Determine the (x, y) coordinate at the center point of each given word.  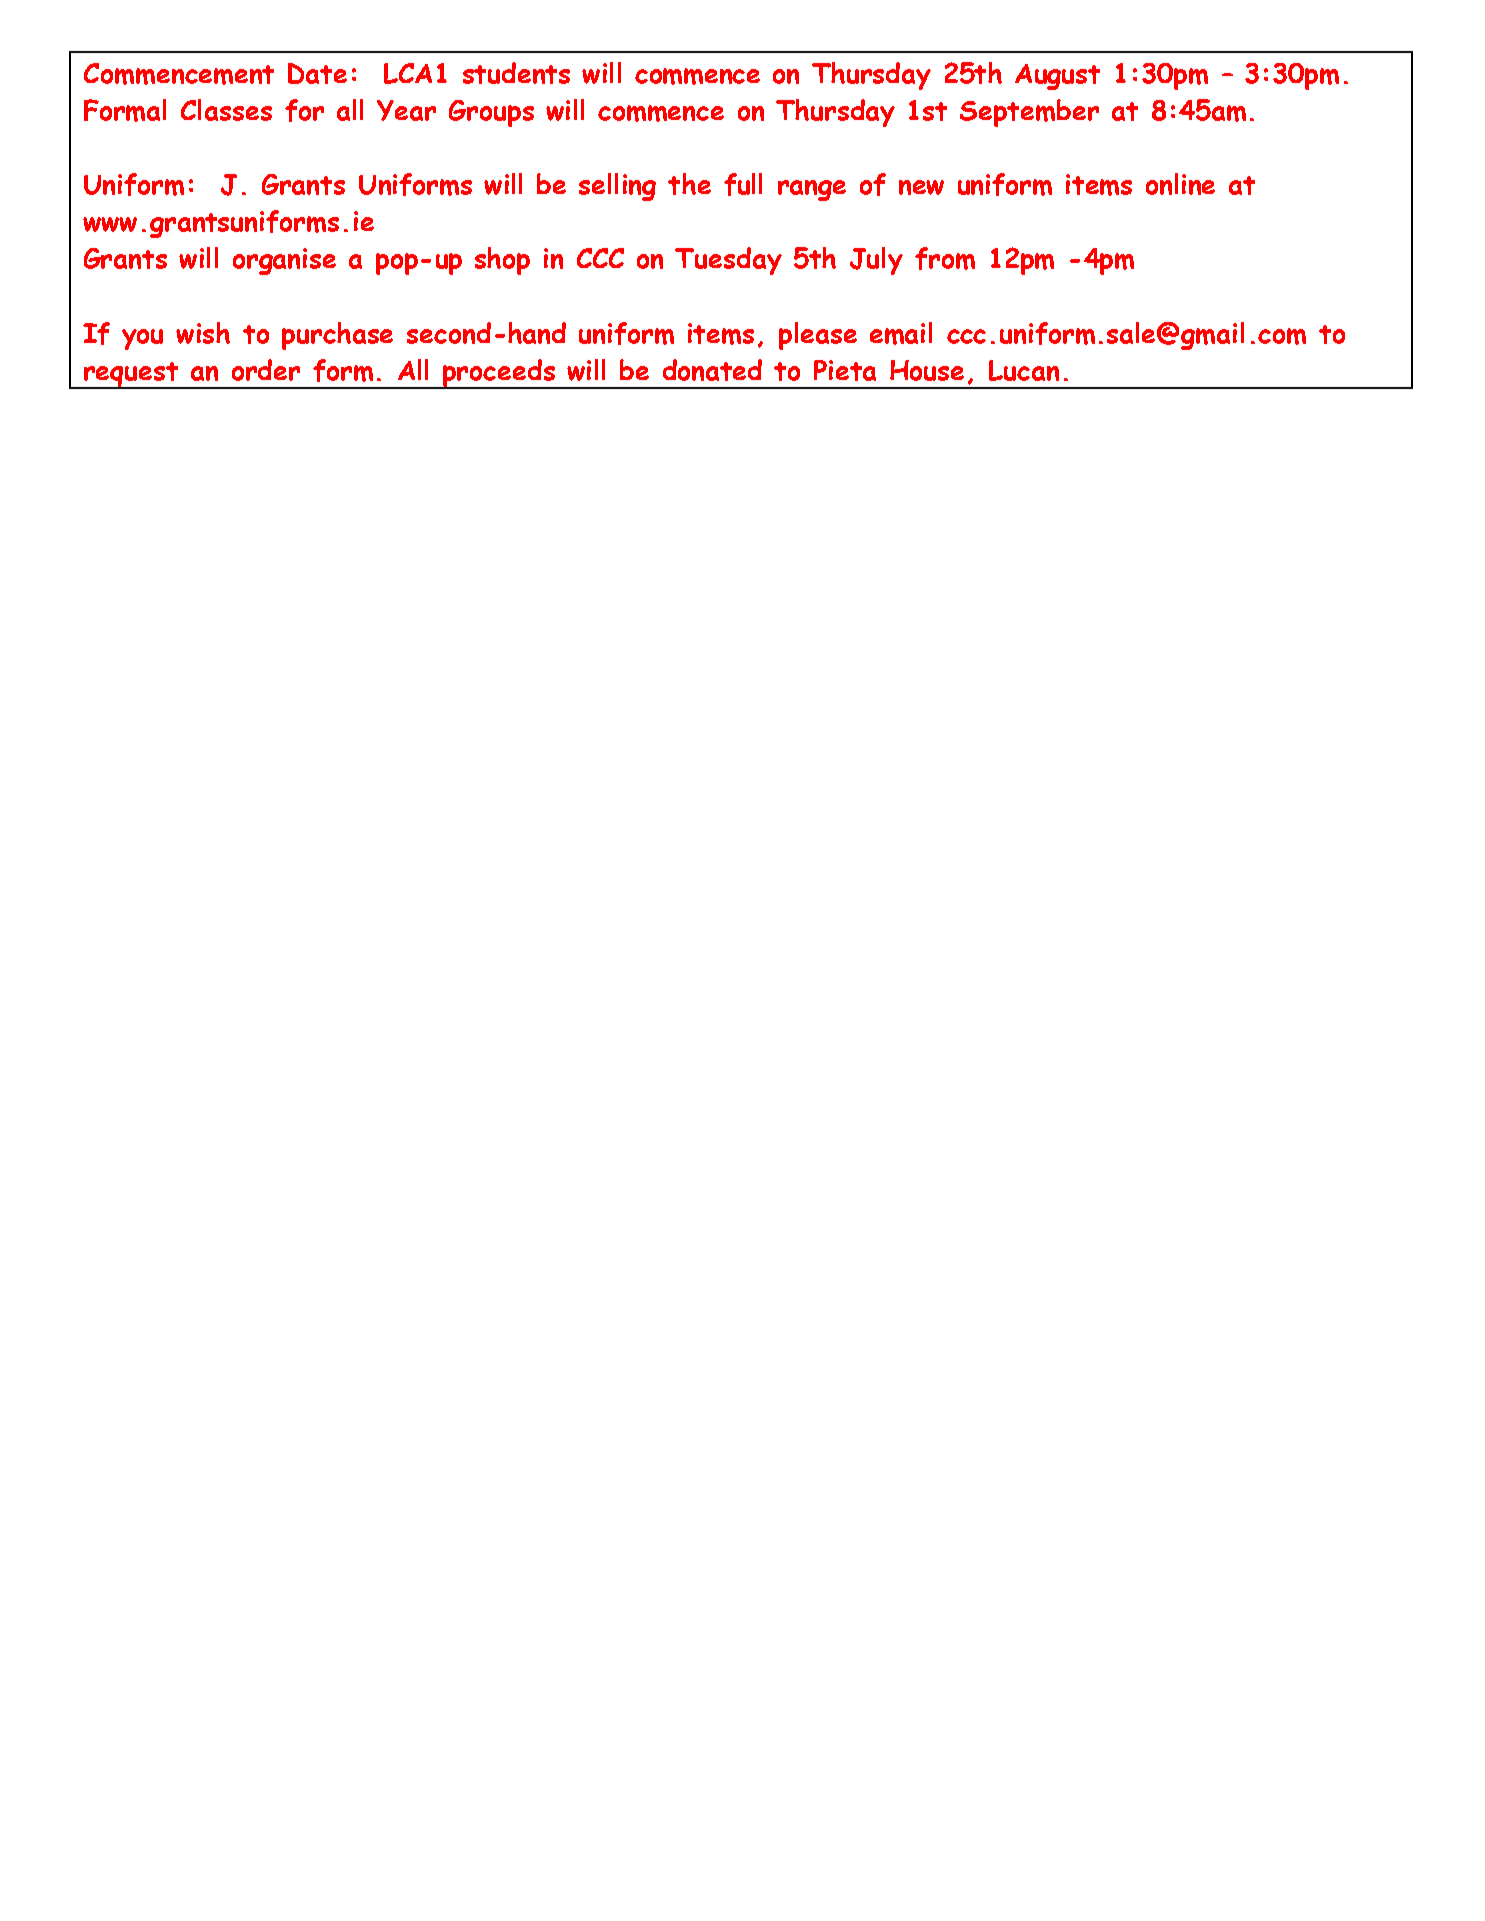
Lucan (1024, 370)
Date (317, 73)
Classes (226, 110)
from (945, 258)
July (876, 261)
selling (617, 187)
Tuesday (728, 261)
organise (284, 261)
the (689, 184)
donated (712, 370)
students (516, 73)
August (1057, 77)
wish (203, 333)
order (266, 370)
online (1180, 184)
